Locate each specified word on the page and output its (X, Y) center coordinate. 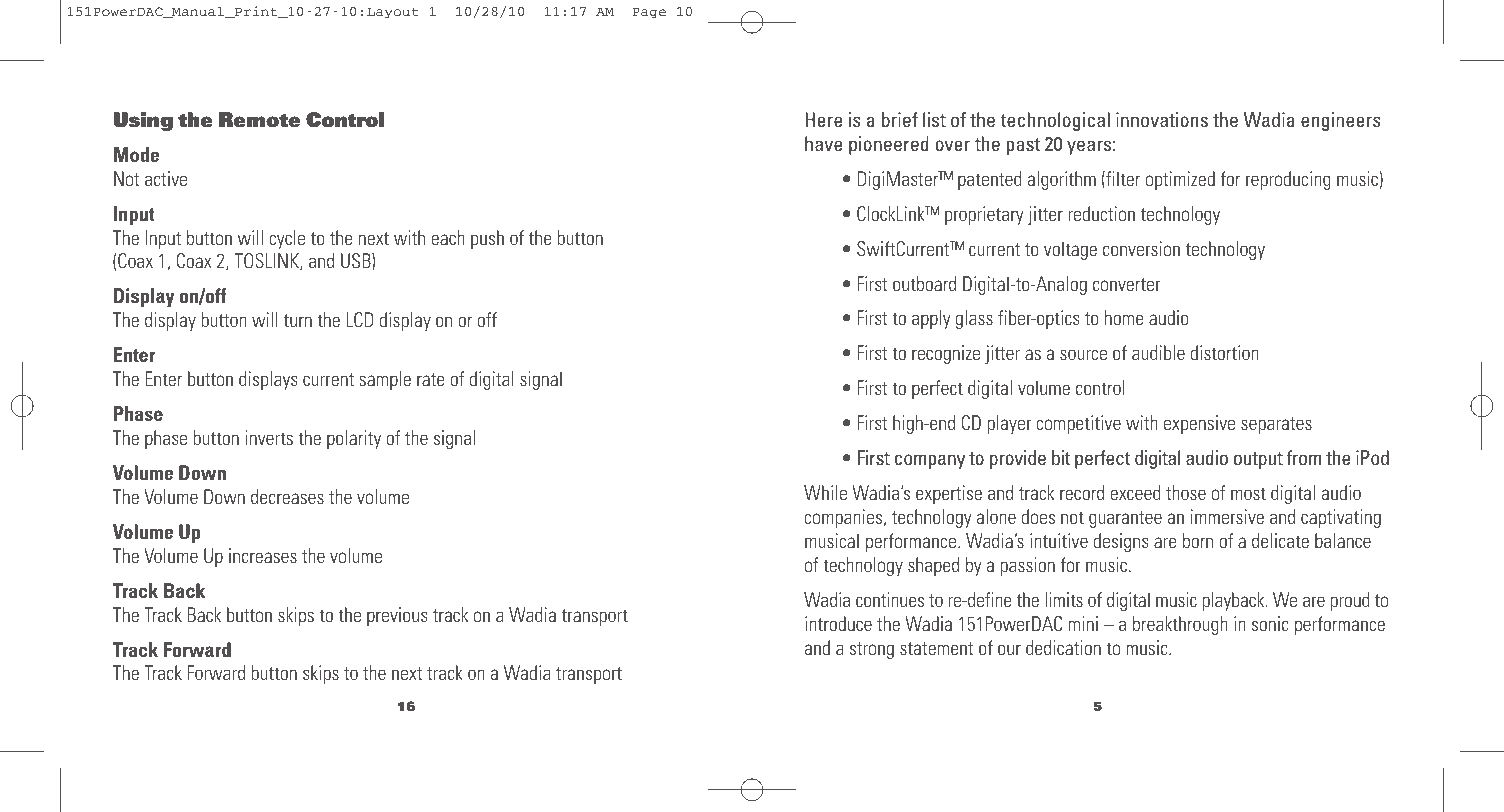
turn (298, 320)
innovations (1162, 119)
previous (397, 616)
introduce (838, 623)
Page (649, 13)
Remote (259, 120)
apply (931, 319)
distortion (1225, 352)
